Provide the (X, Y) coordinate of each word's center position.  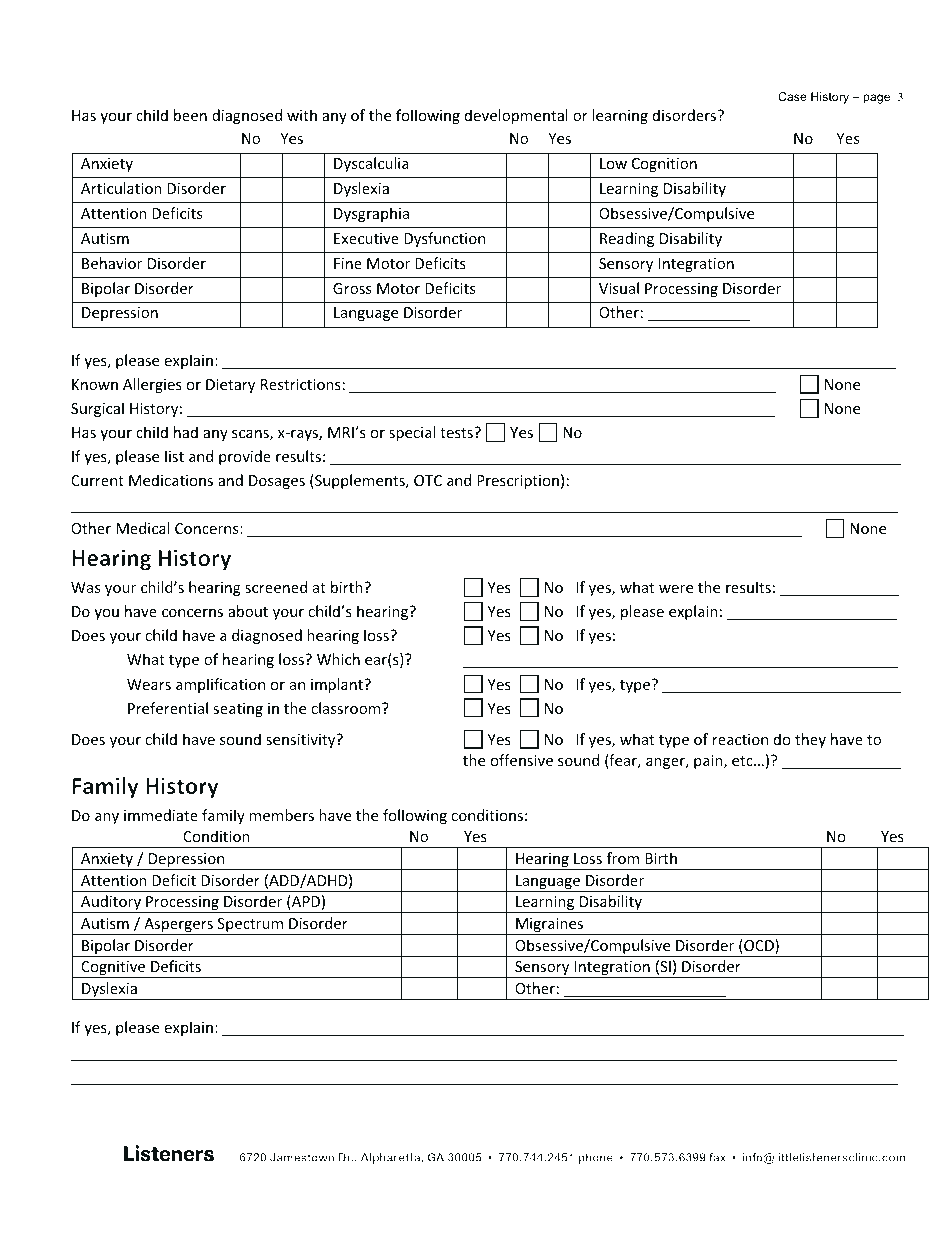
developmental (516, 116)
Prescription (518, 482)
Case (792, 96)
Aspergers (178, 926)
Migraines (550, 926)
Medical (143, 528)
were (676, 589)
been (190, 115)
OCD (759, 946)
